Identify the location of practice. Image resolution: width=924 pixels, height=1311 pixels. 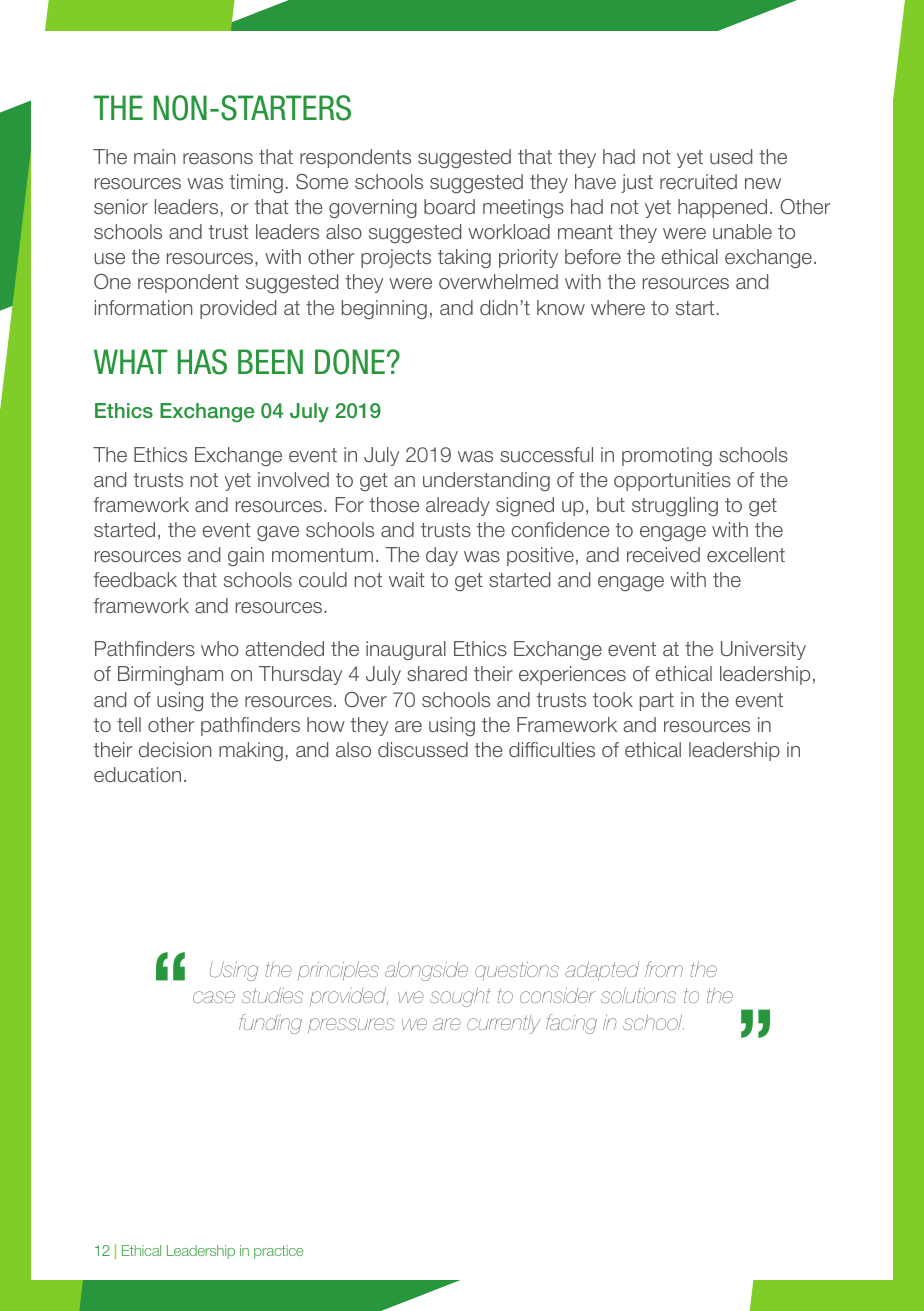
(278, 1252).
